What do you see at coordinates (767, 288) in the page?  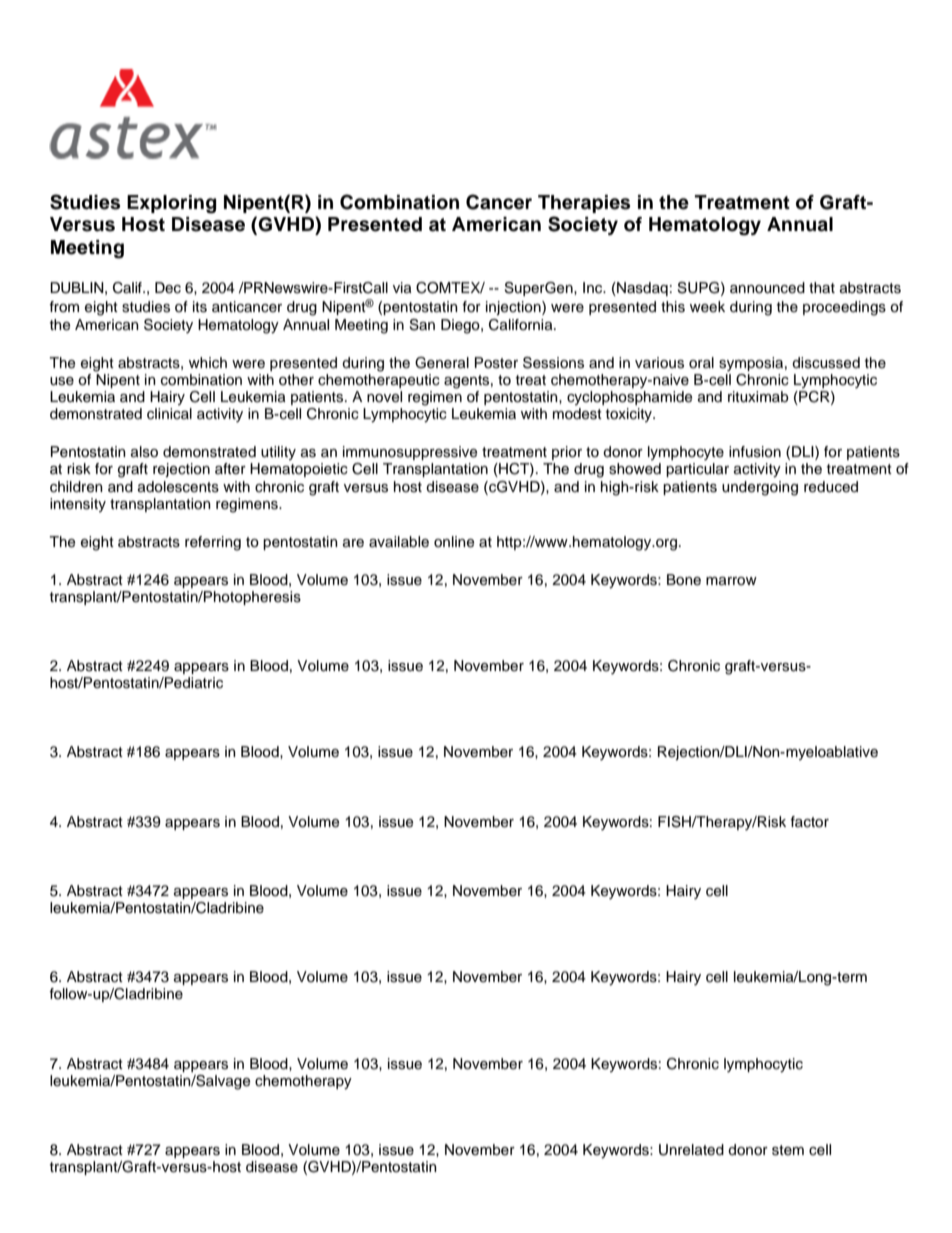 I see `announced` at bounding box center [767, 288].
